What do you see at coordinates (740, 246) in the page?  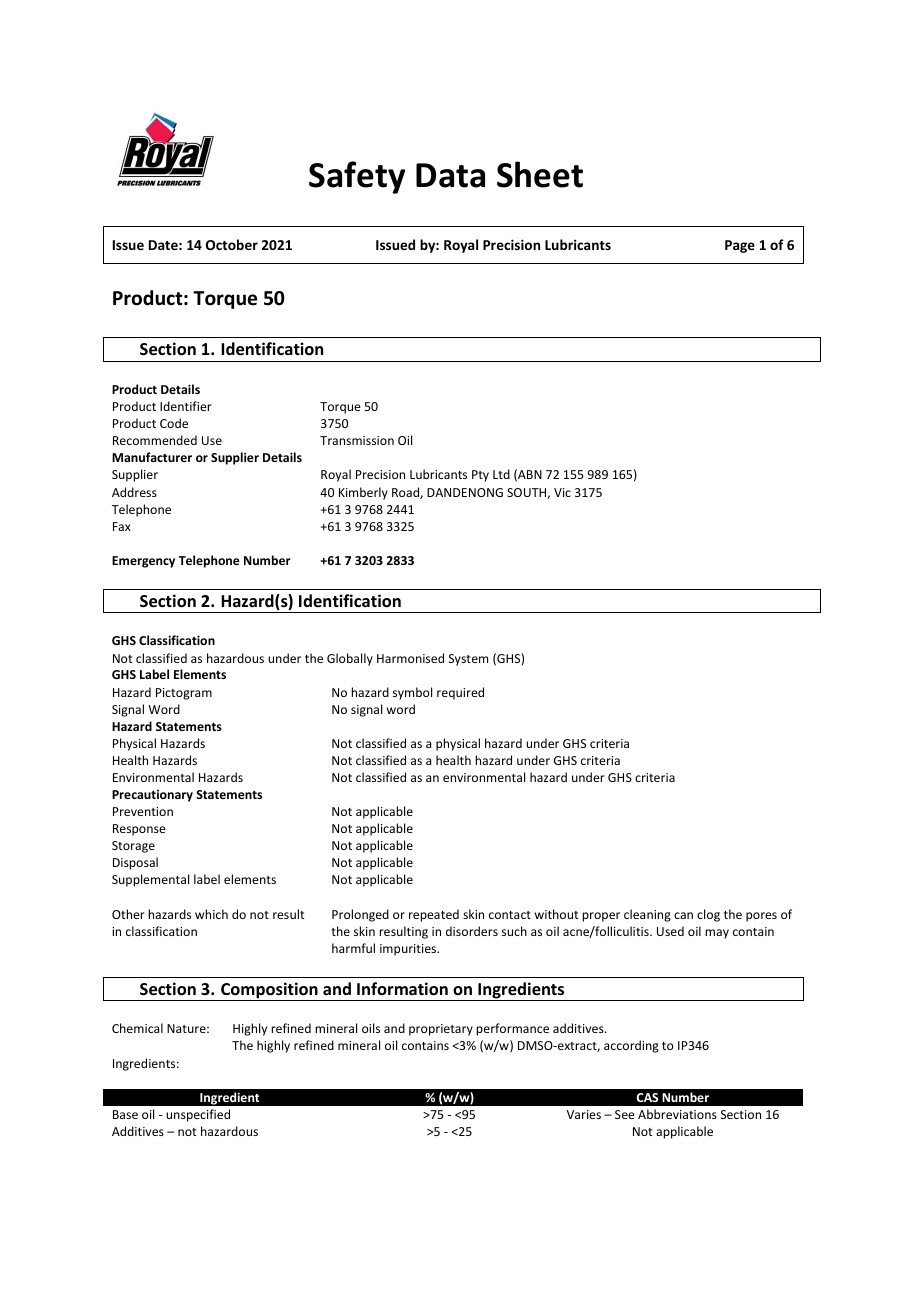 I see `Page` at bounding box center [740, 246].
